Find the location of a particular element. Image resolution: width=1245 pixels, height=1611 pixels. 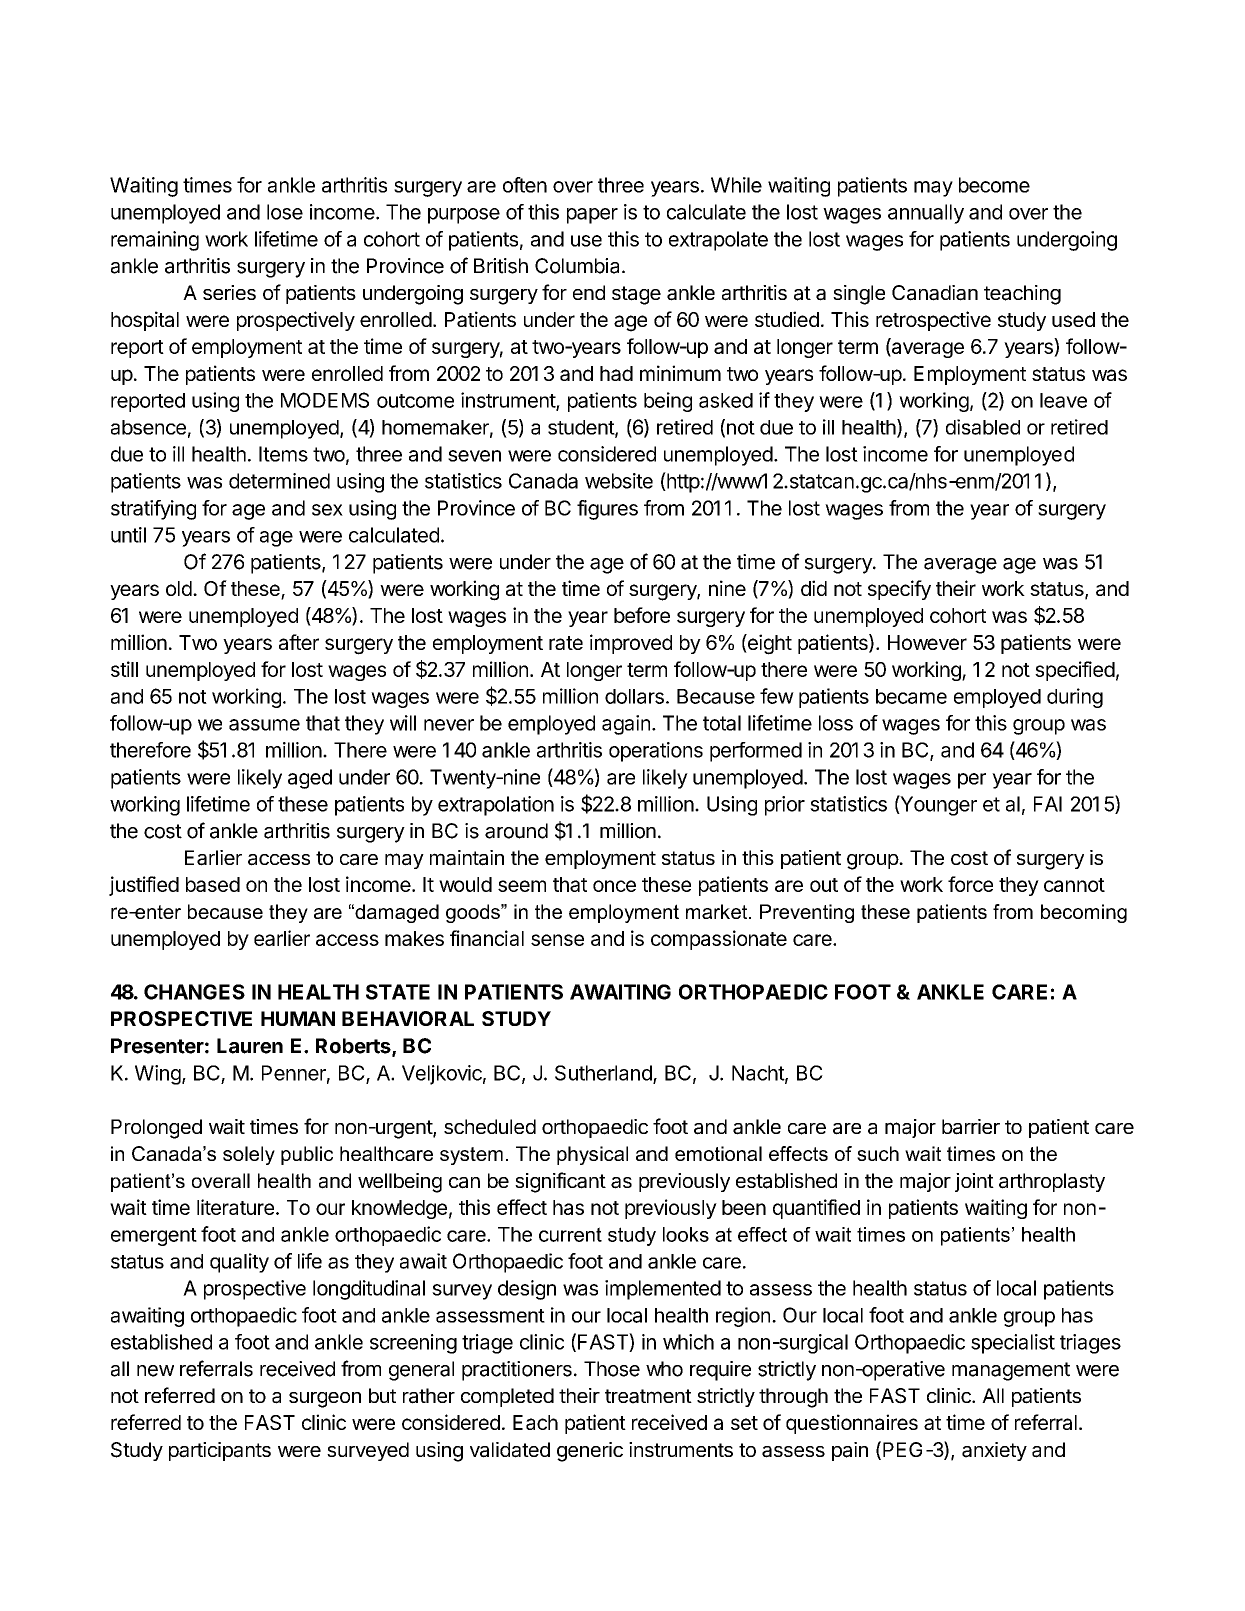

paper is located at coordinates (592, 216).
